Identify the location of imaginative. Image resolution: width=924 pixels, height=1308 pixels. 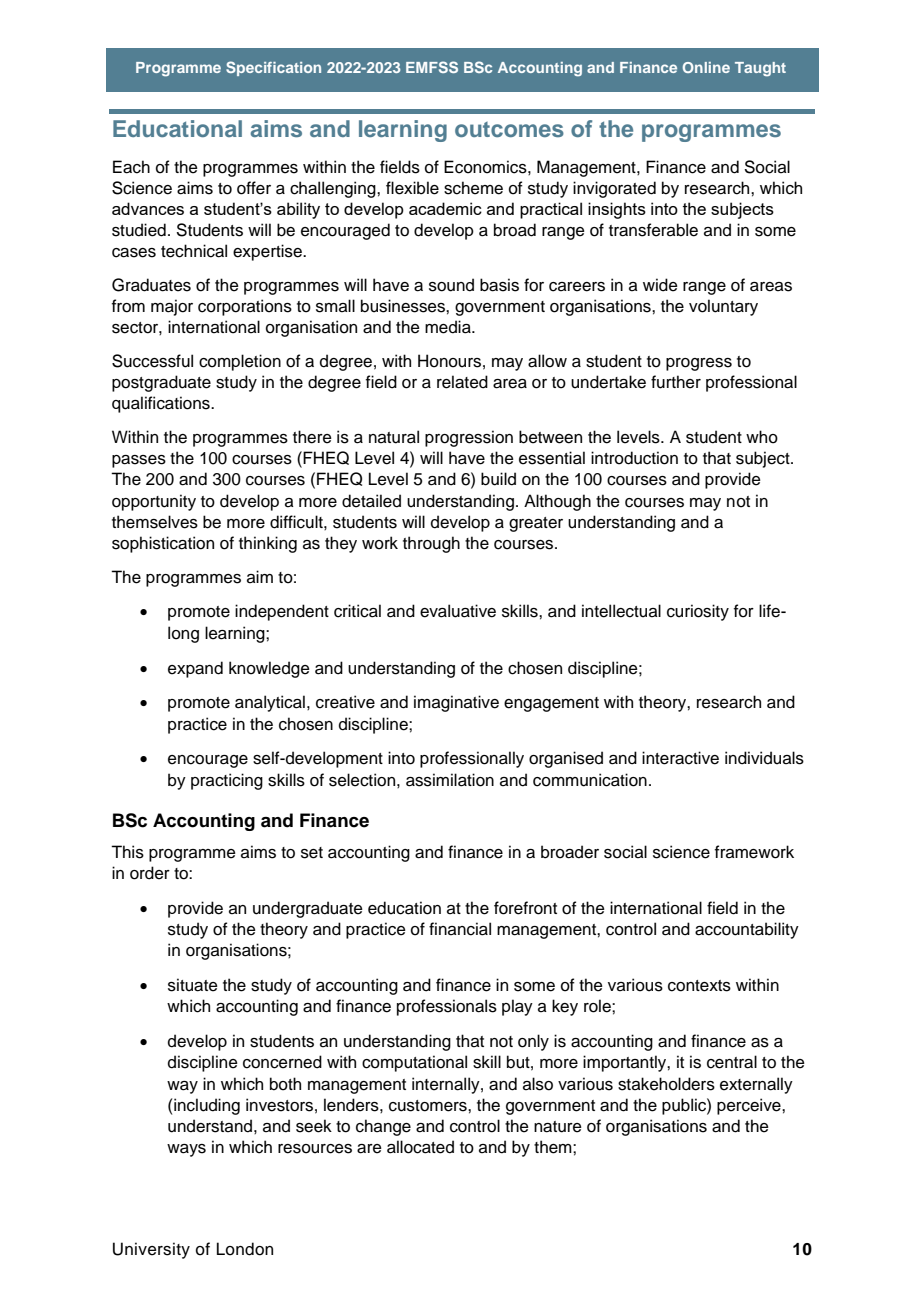
(456, 703).
